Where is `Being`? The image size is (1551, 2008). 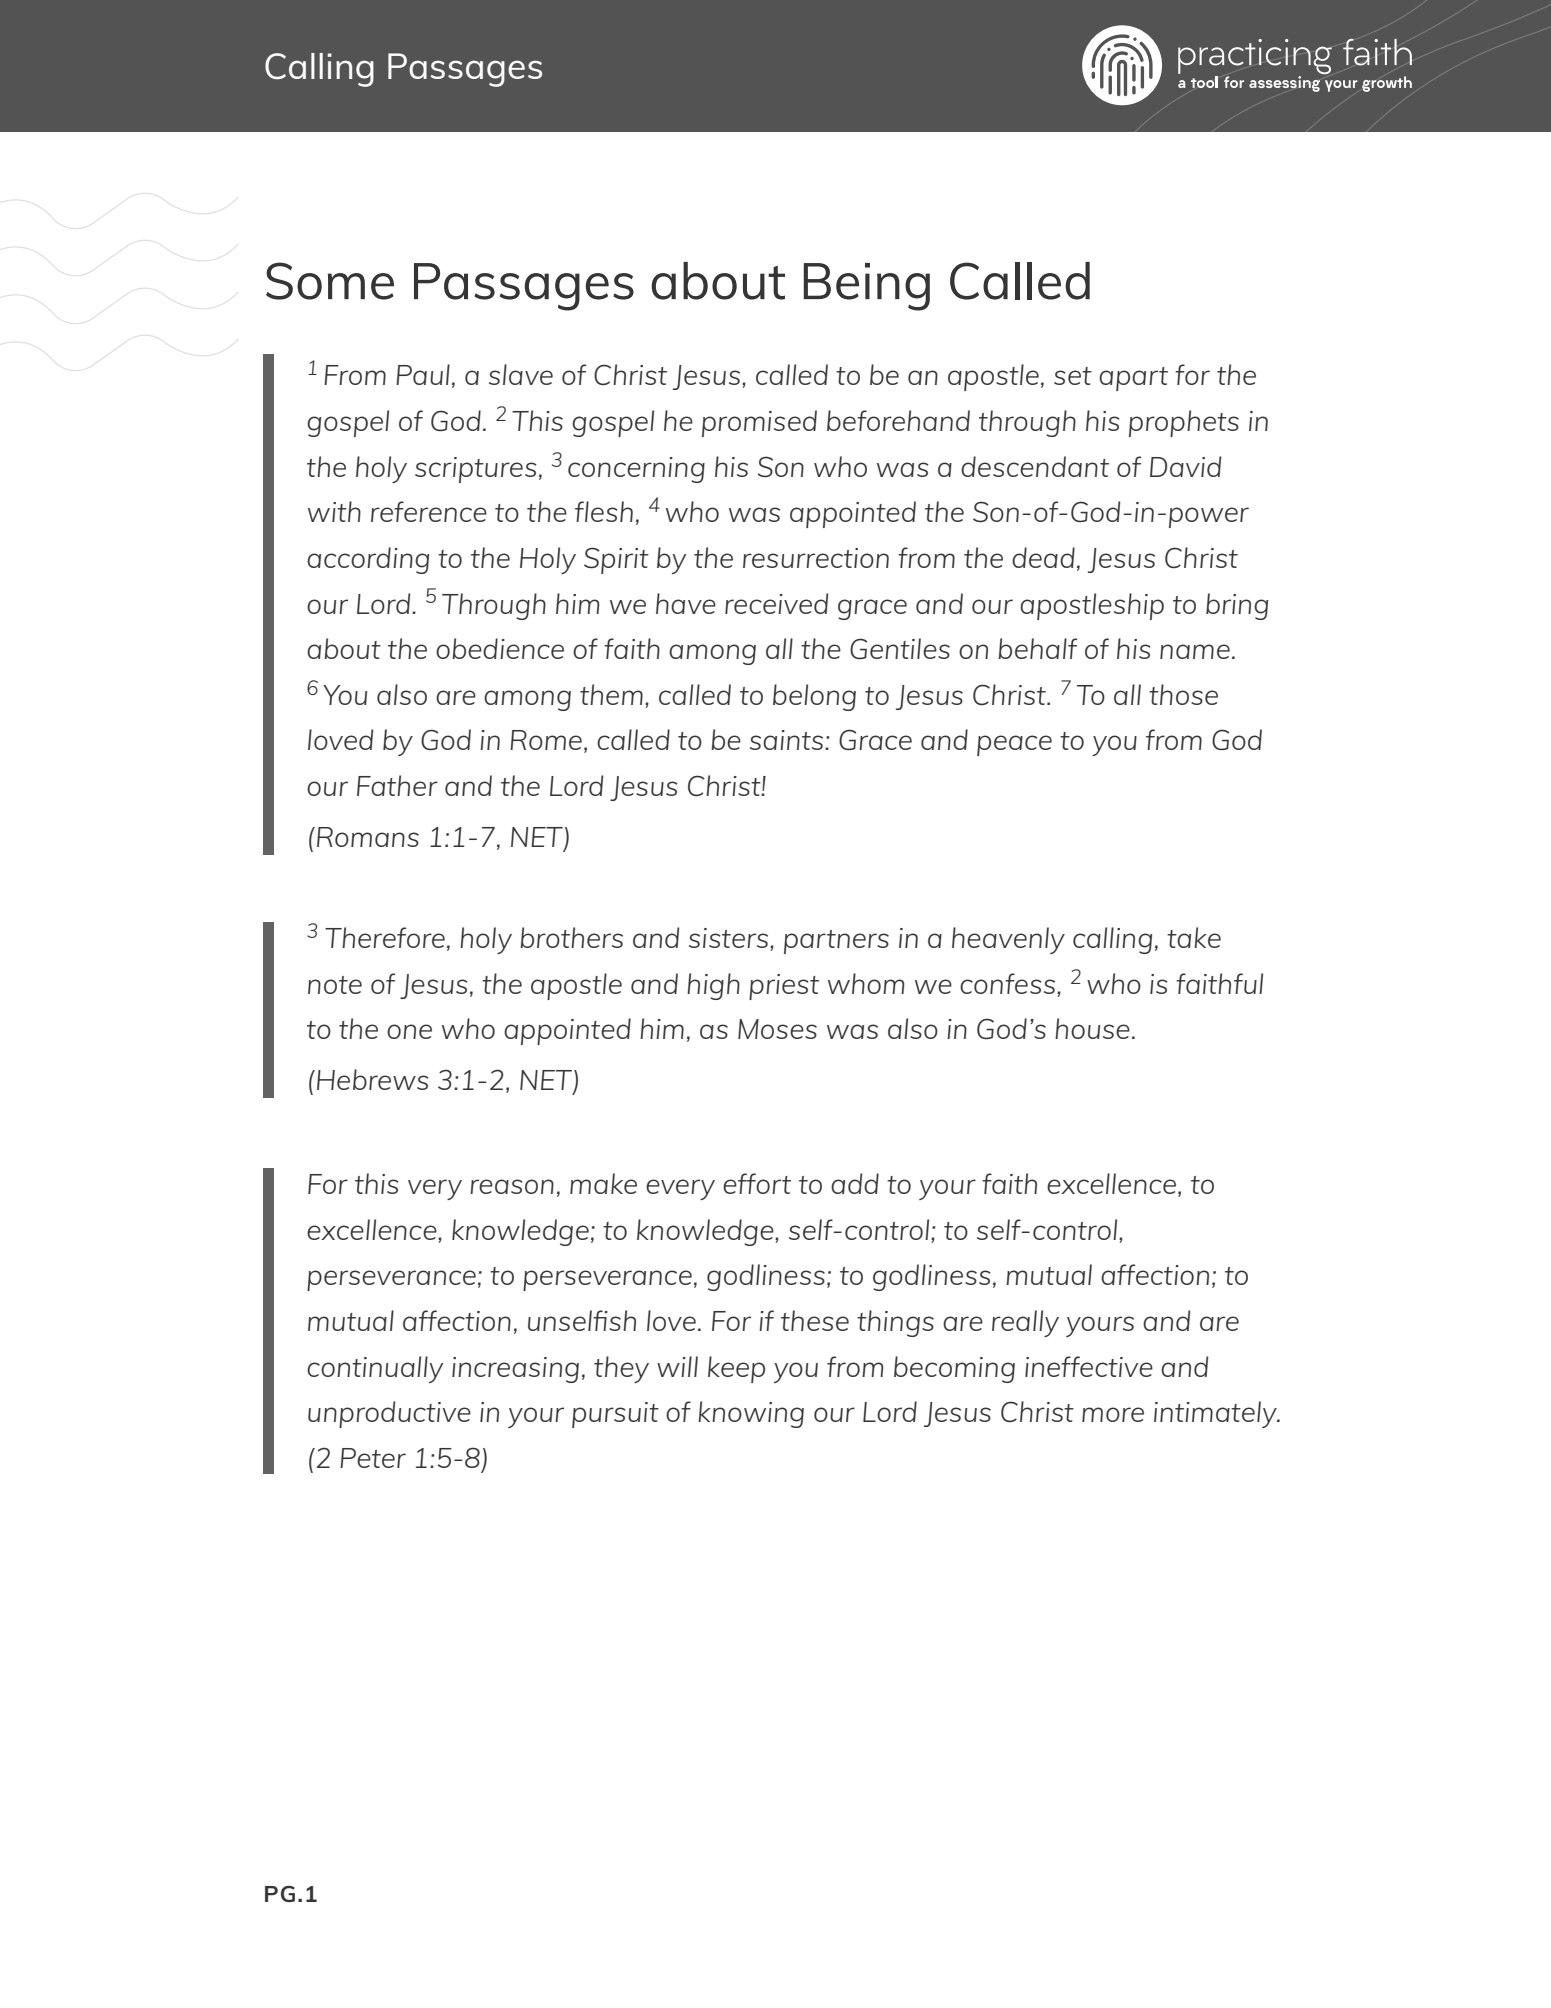
Being is located at coordinates (867, 287).
